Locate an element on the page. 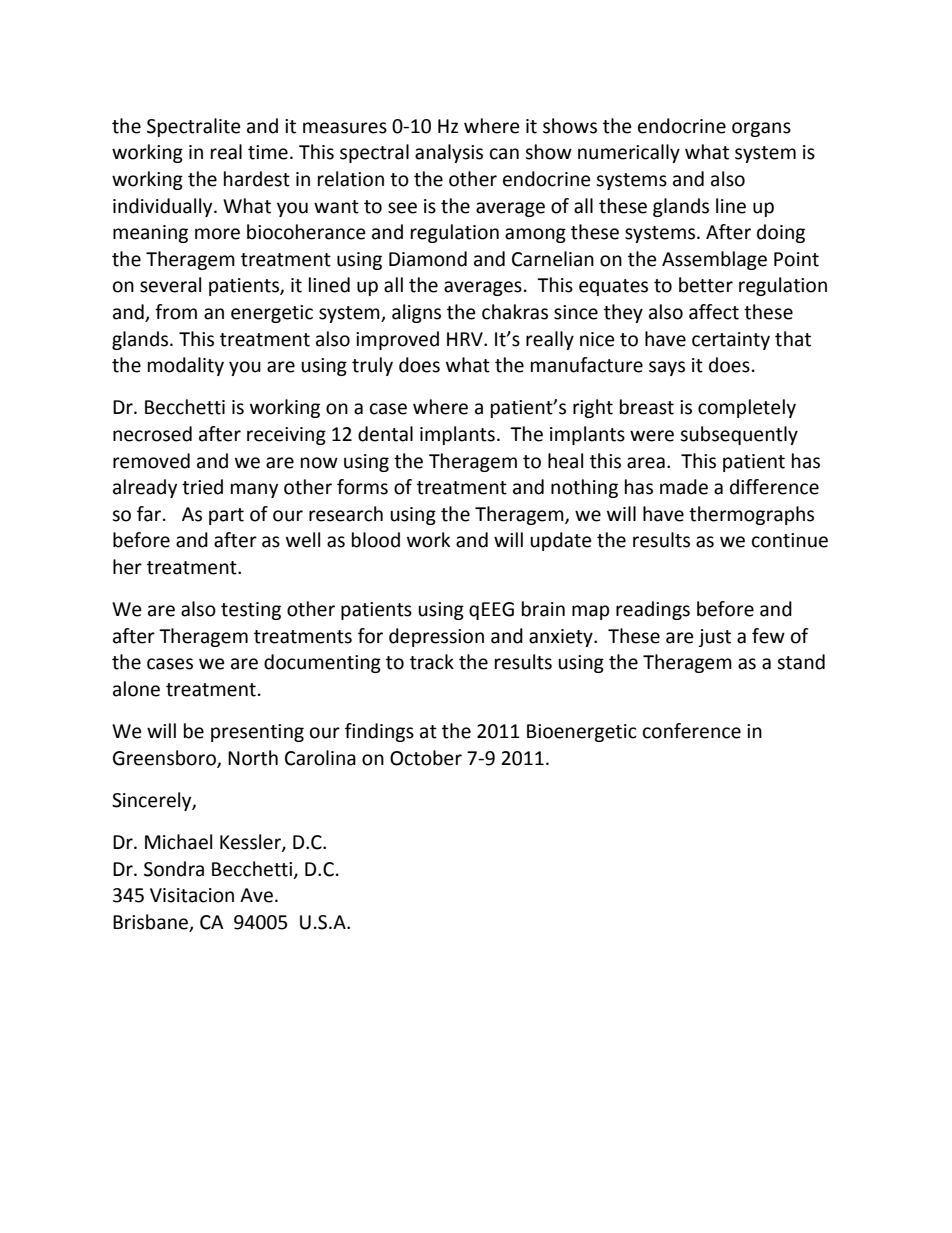  part is located at coordinates (226, 516).
